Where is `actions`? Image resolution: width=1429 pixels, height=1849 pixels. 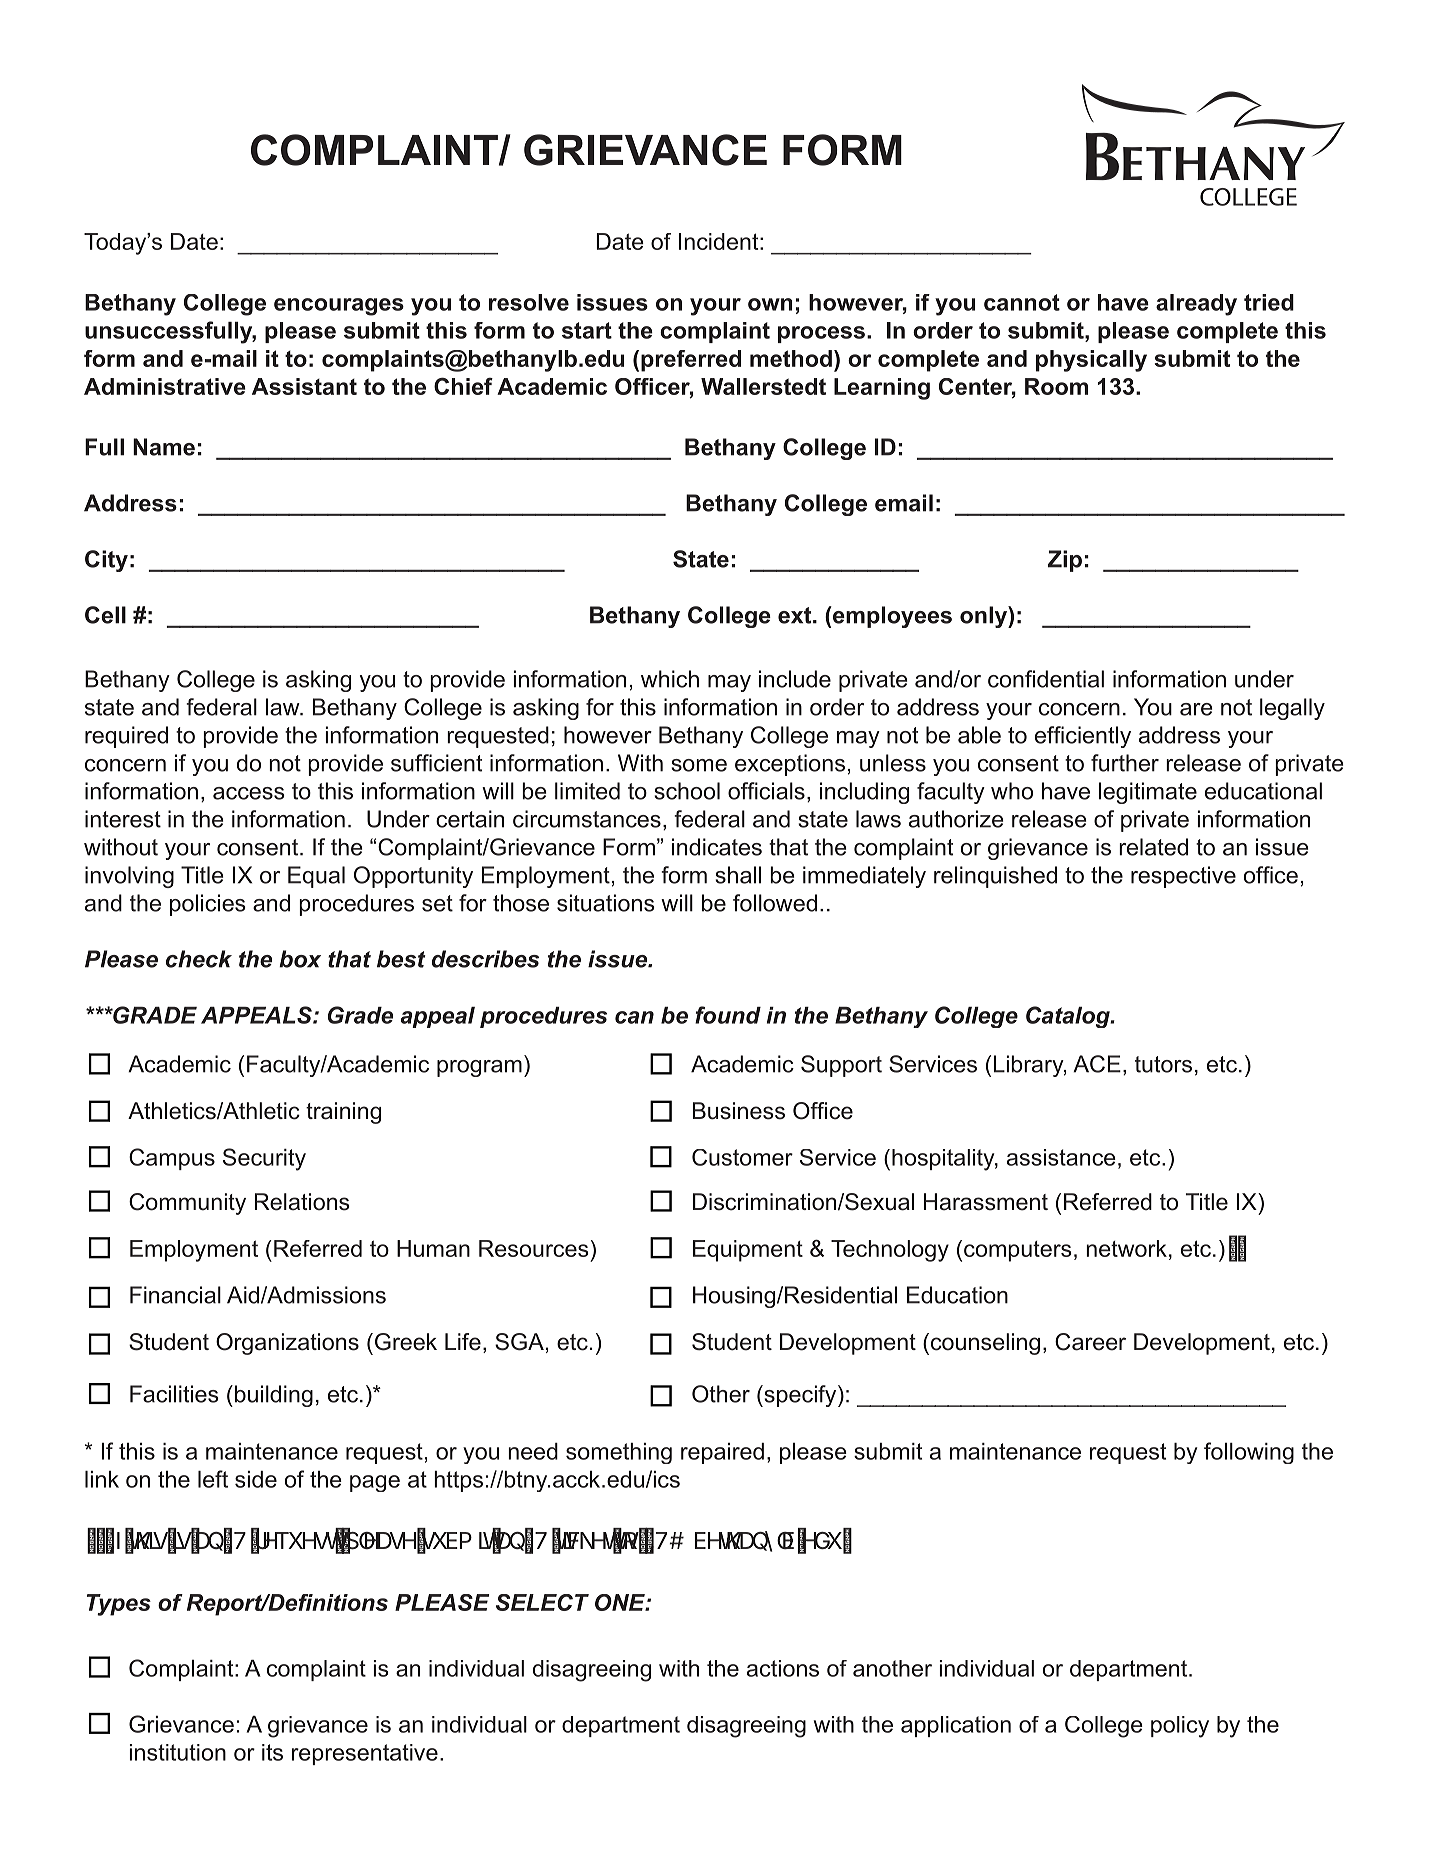
actions is located at coordinates (783, 1668).
